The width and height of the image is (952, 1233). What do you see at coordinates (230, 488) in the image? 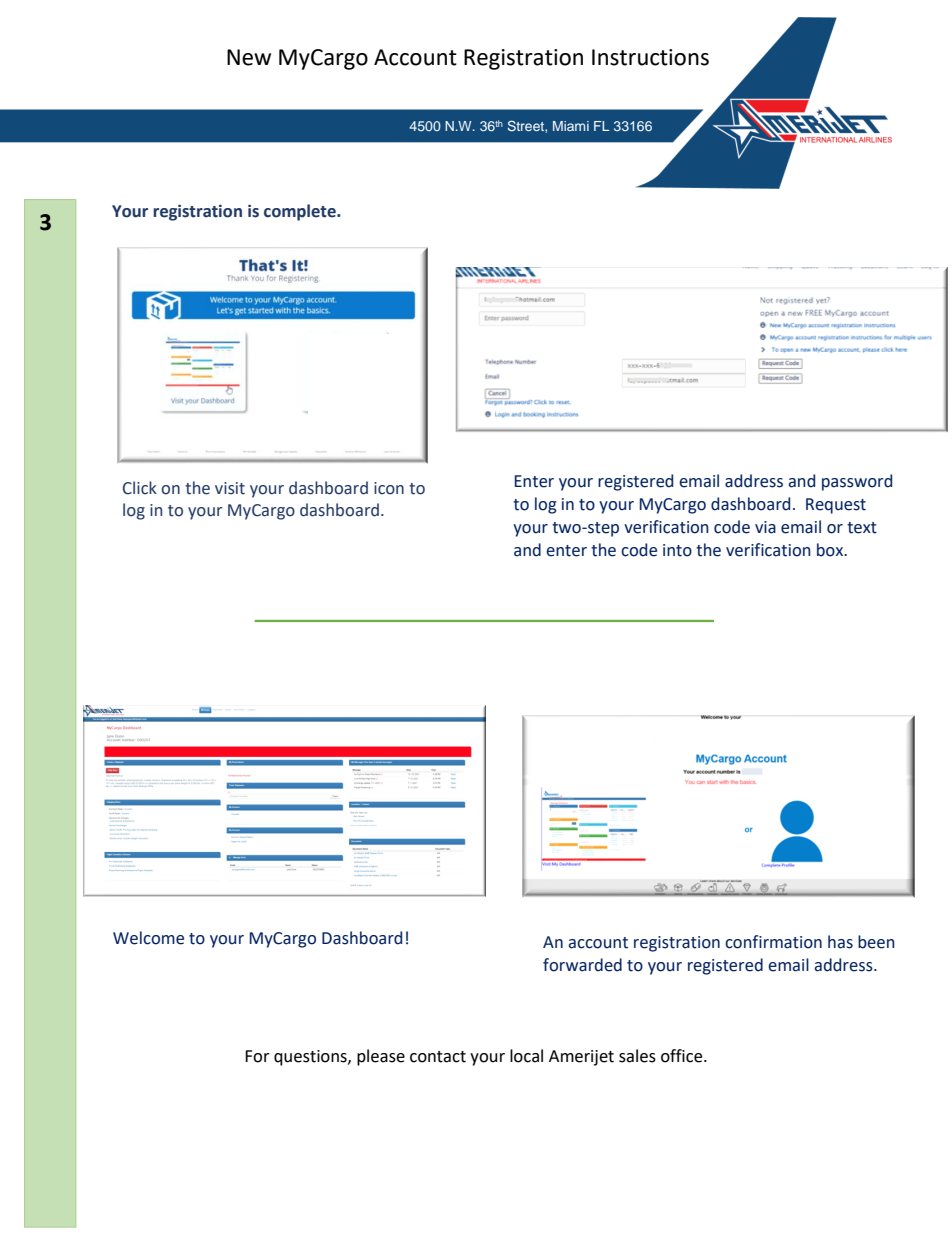
I see `visit` at bounding box center [230, 488].
